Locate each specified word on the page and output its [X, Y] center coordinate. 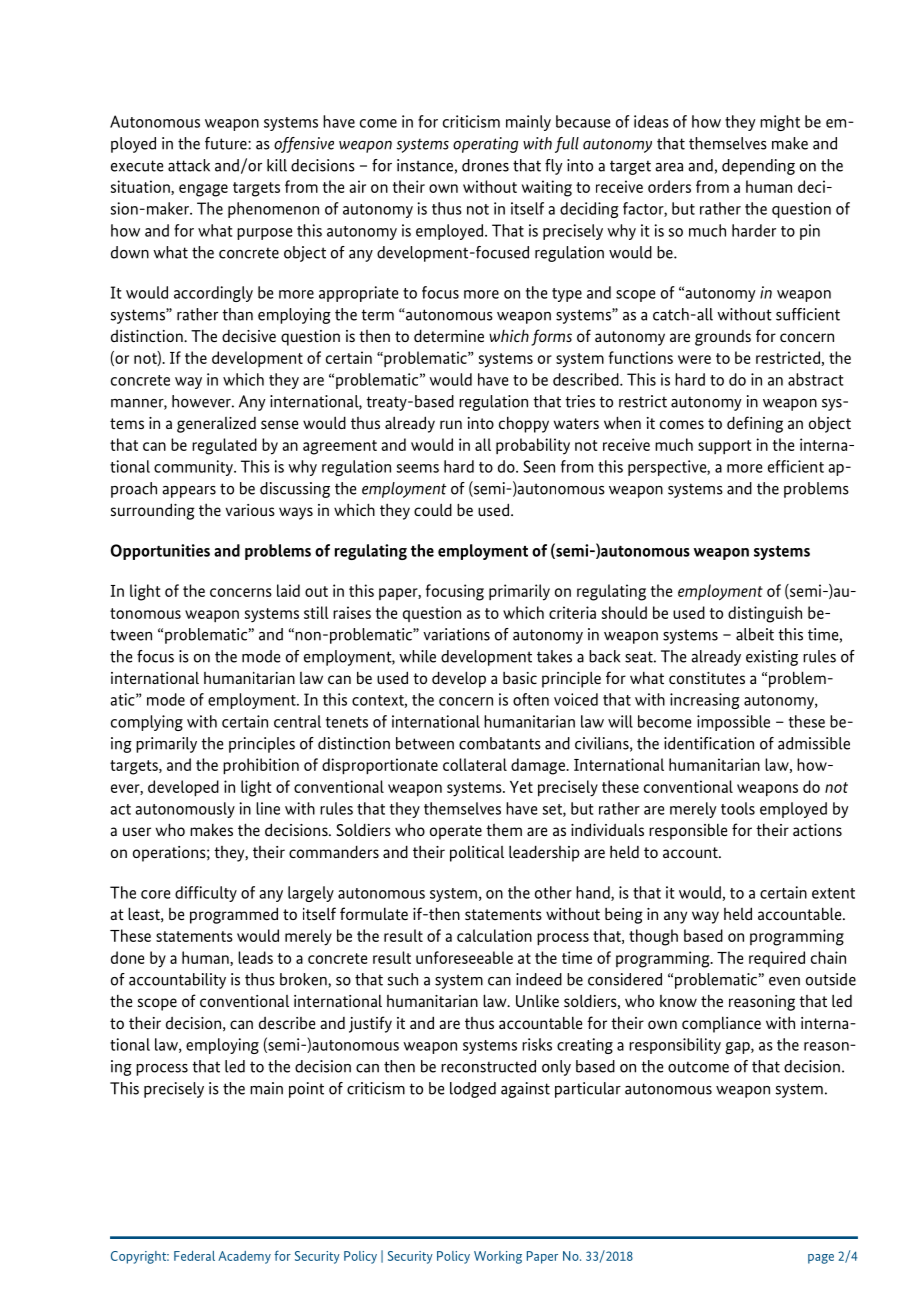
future [227, 143]
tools [738, 808]
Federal [194, 1256]
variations [456, 634]
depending [758, 167]
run [451, 424]
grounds [723, 338]
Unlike [537, 1000]
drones [485, 165]
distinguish [765, 614]
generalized [216, 425]
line [268, 808]
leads [255, 957]
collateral [475, 764]
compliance [721, 1025]
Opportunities [160, 552]
